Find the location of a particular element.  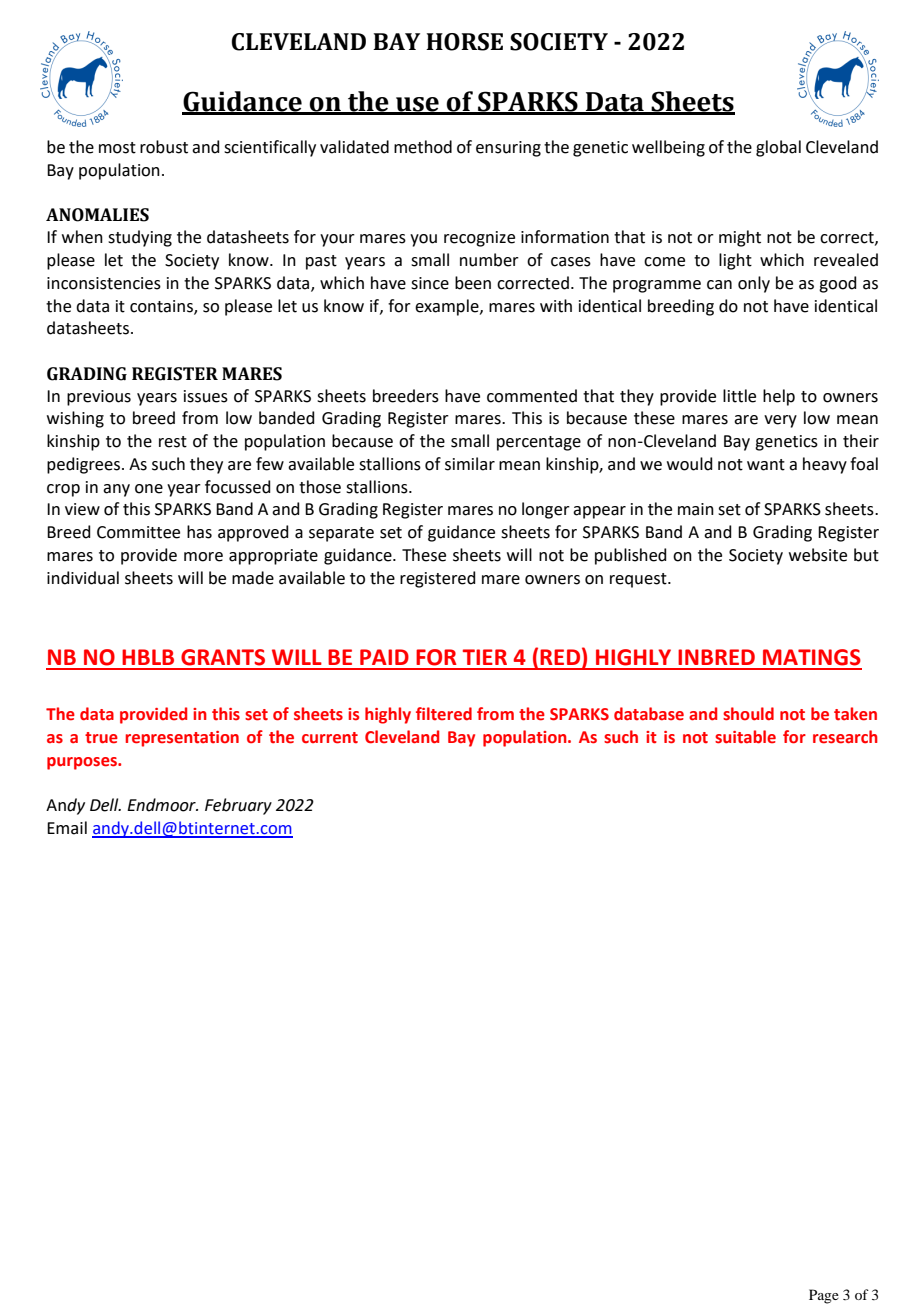

should is located at coordinates (748, 714).
